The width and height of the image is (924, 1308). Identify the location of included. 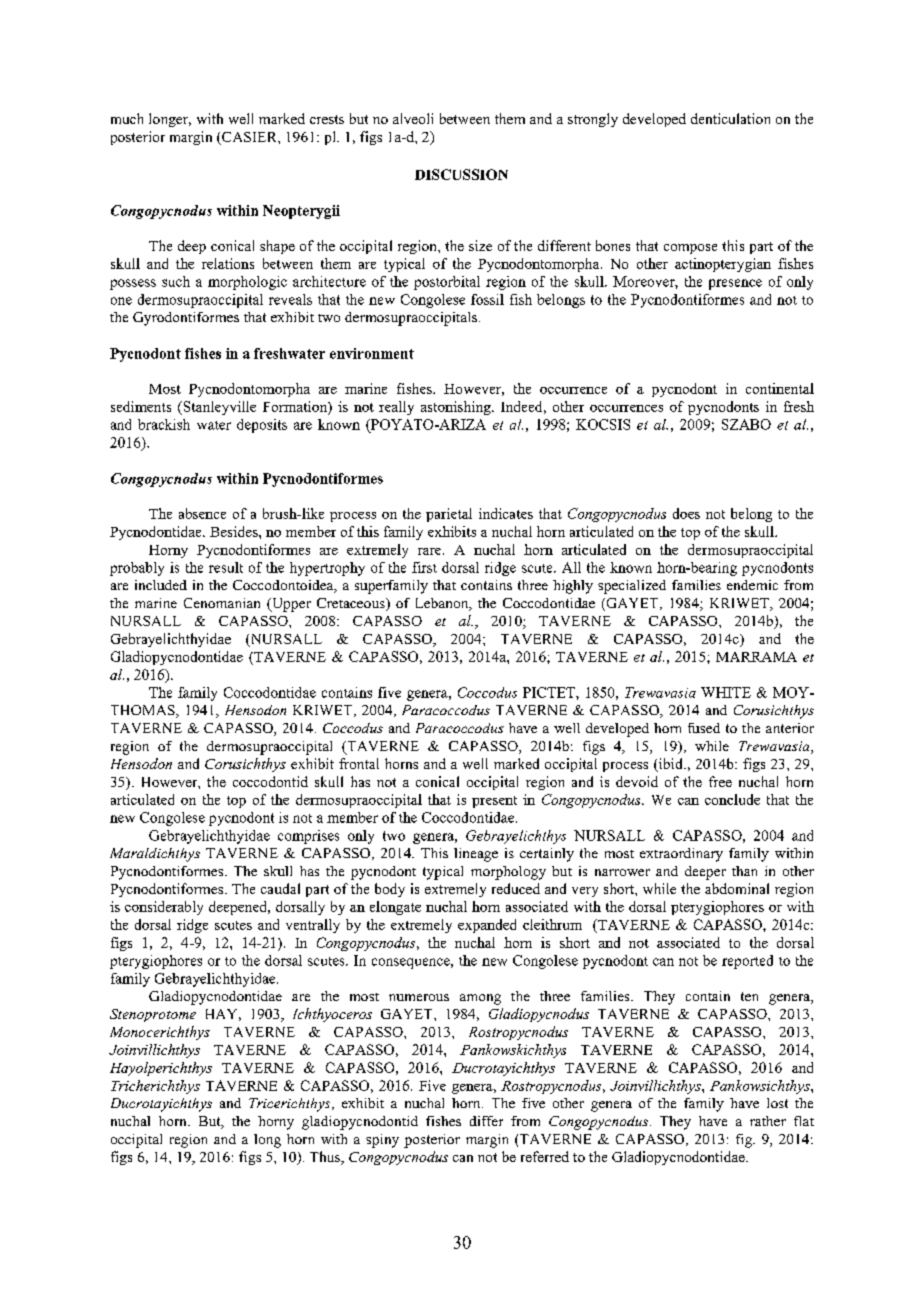
(161, 585).
